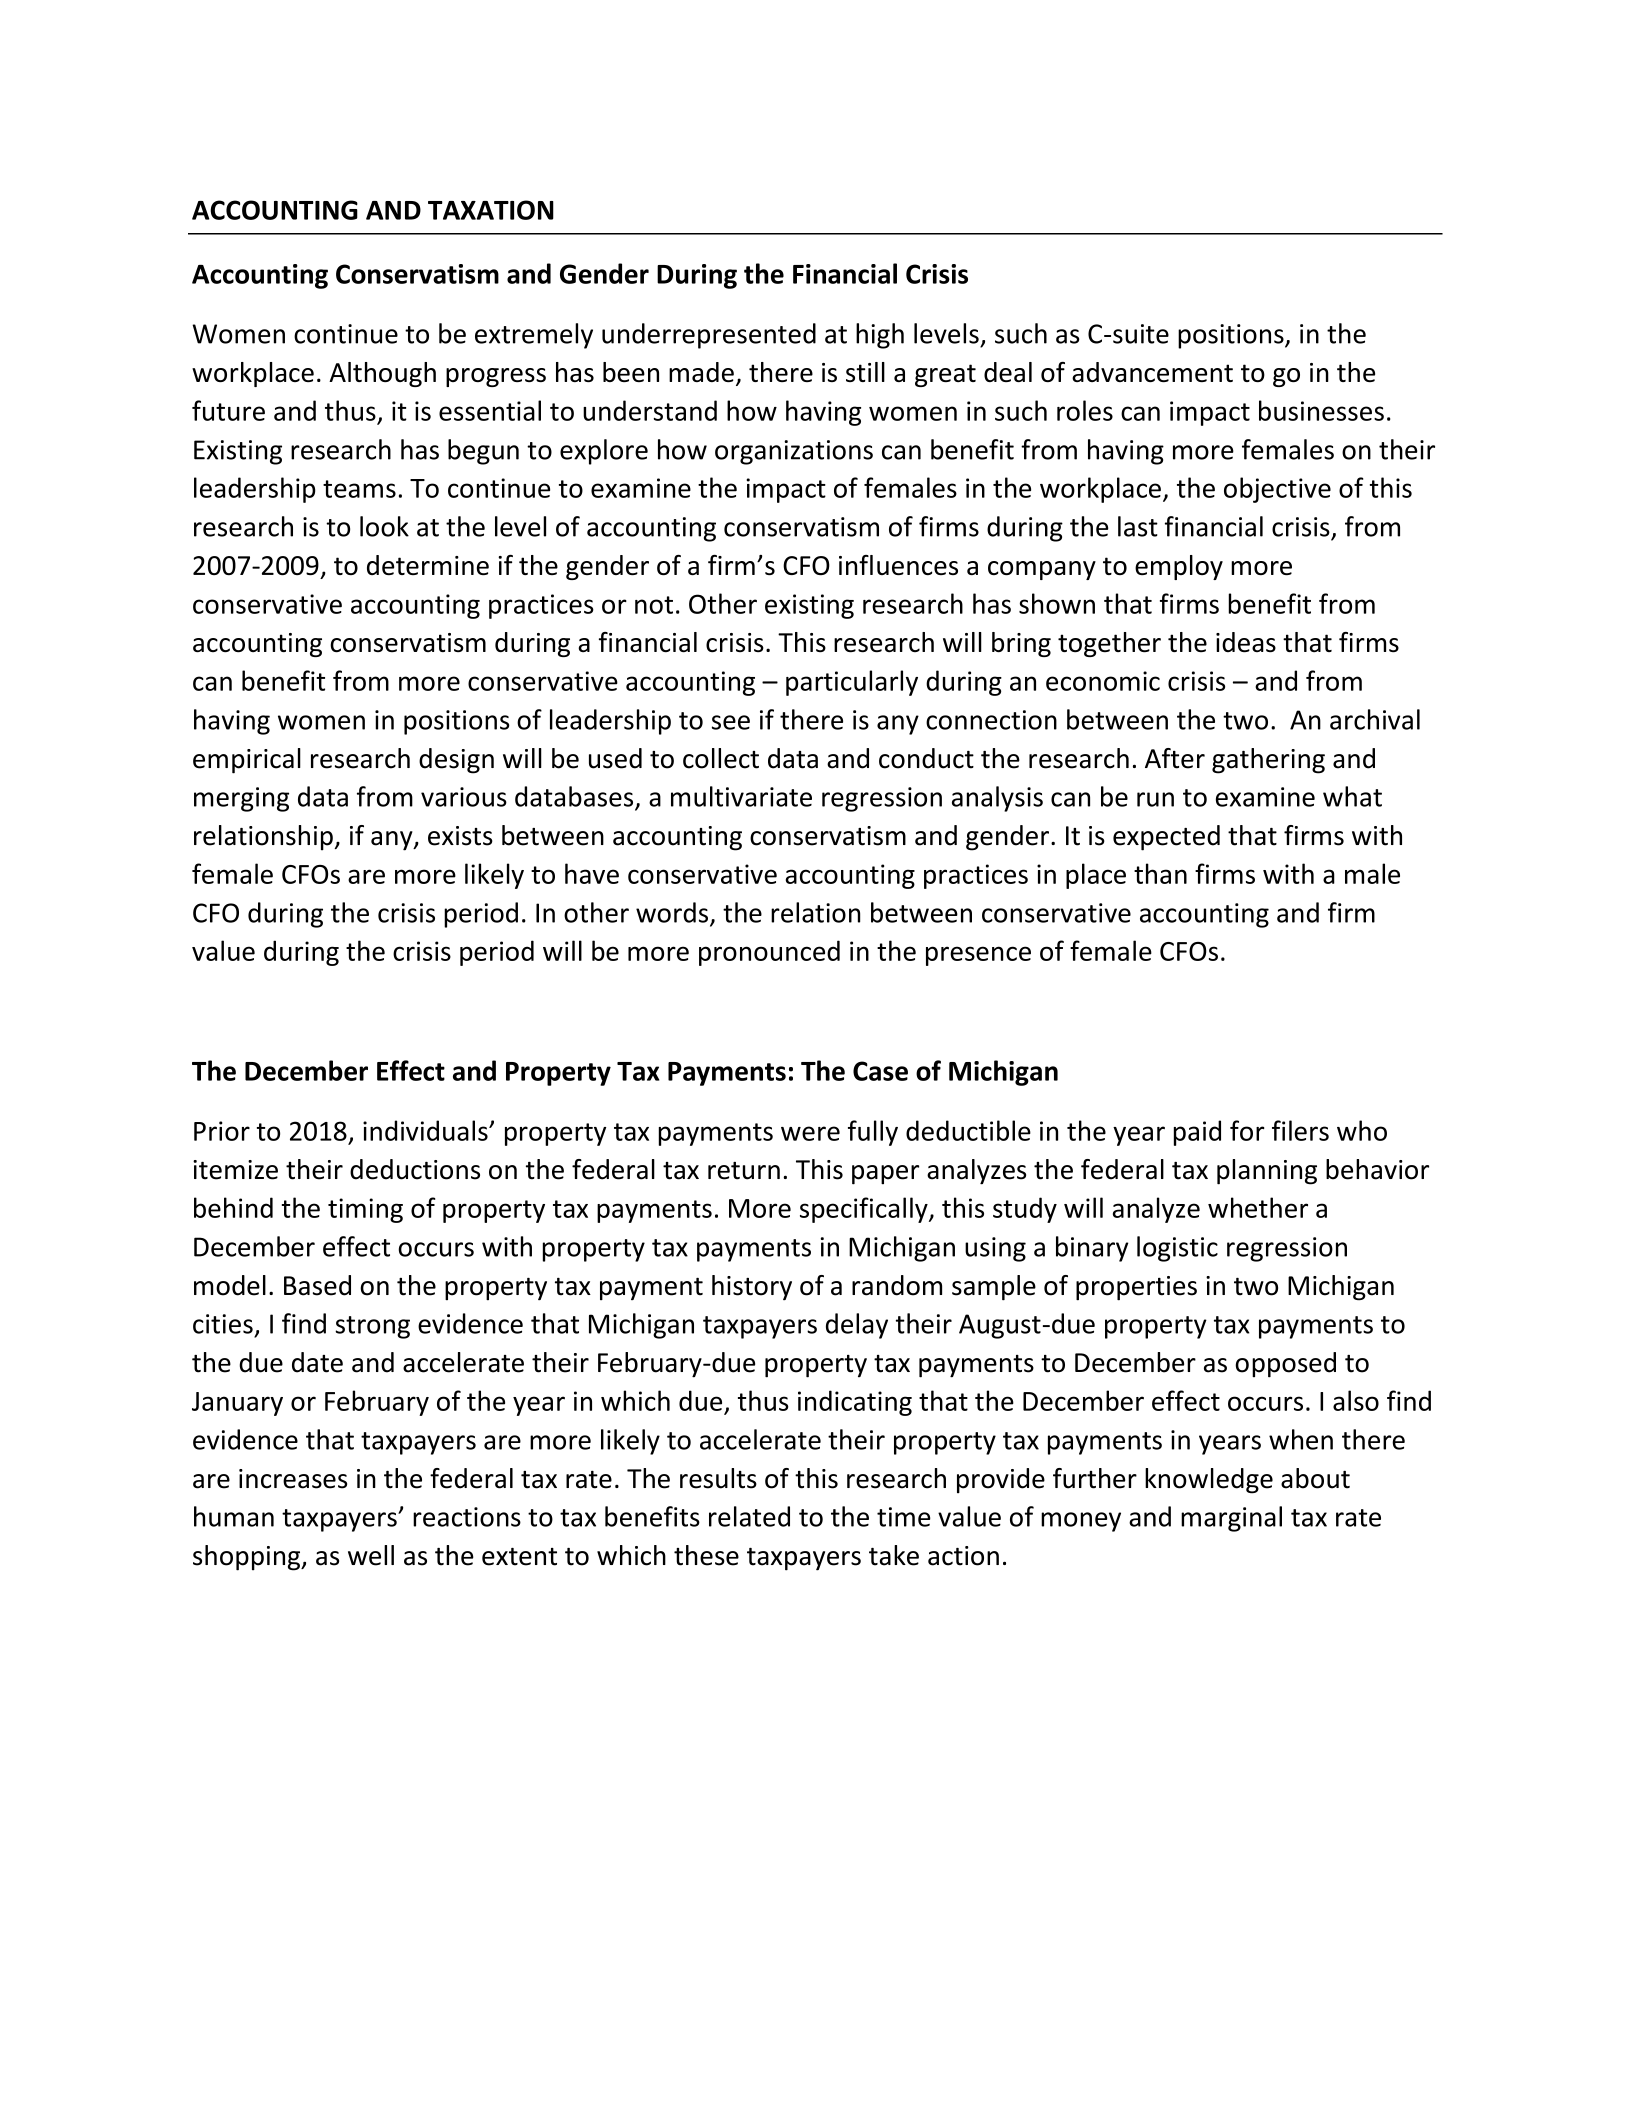 This screenshot has height=2109, width=1630. Describe the element at coordinates (880, 336) in the screenshot. I see `high` at that location.
